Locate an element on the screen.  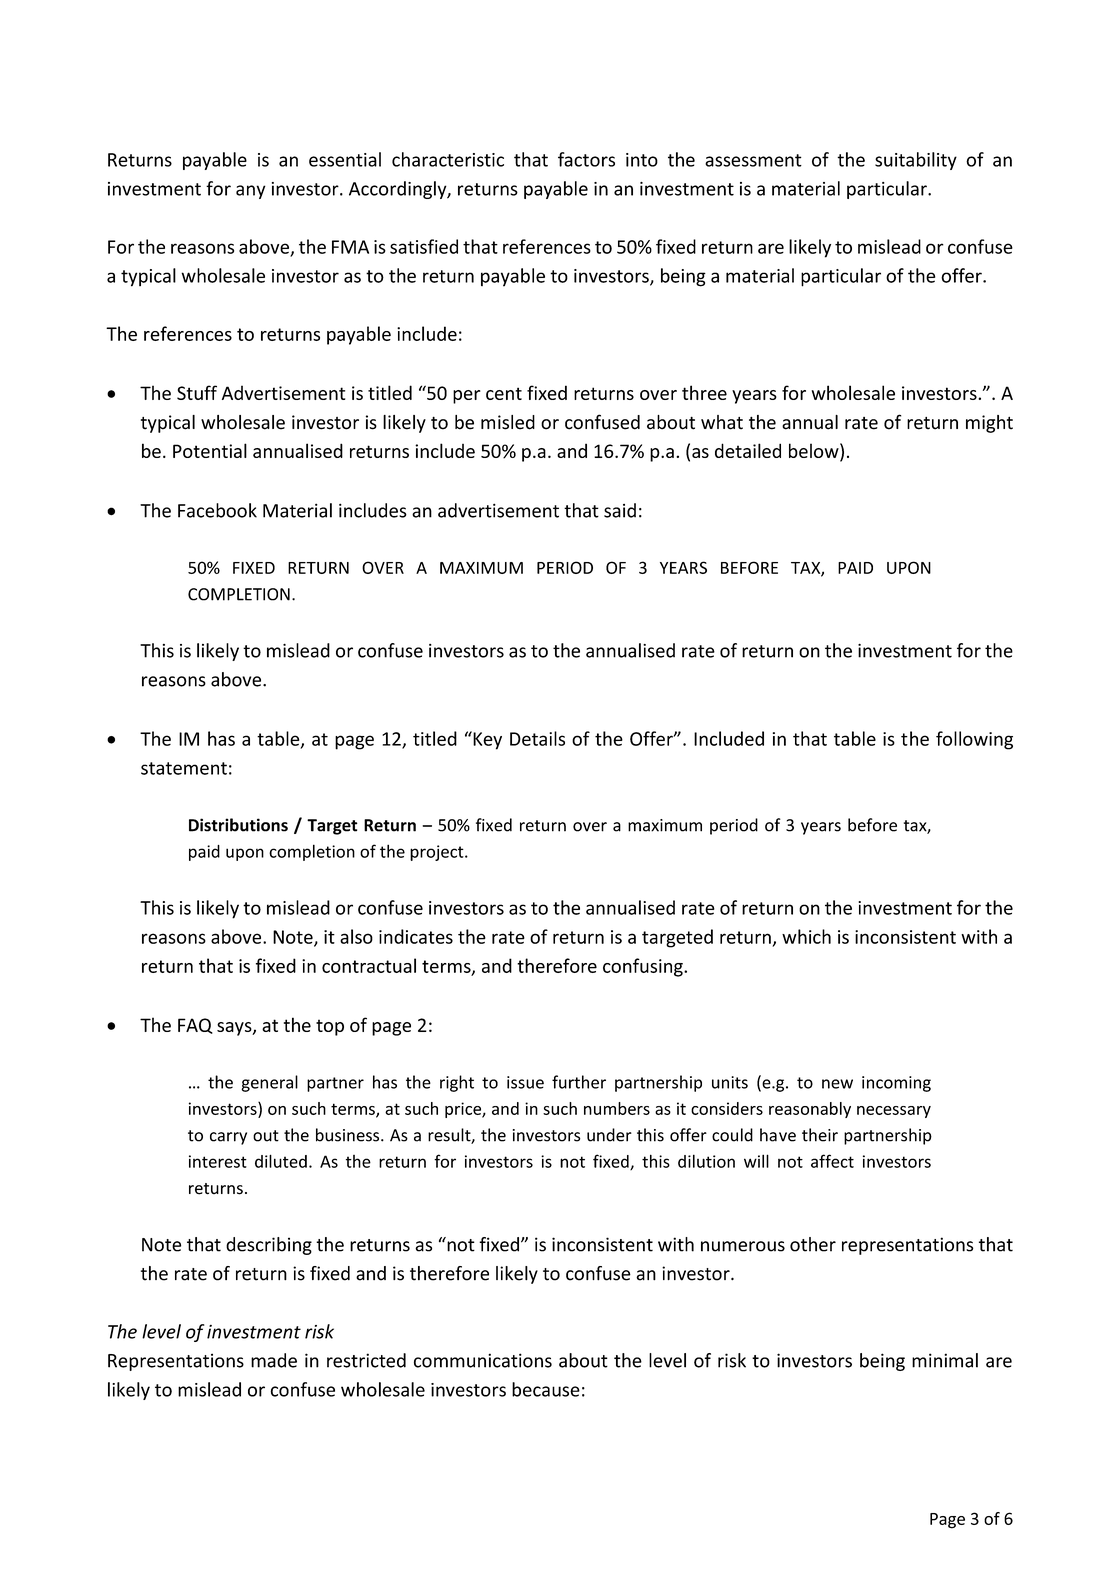
said is located at coordinates (620, 510).
